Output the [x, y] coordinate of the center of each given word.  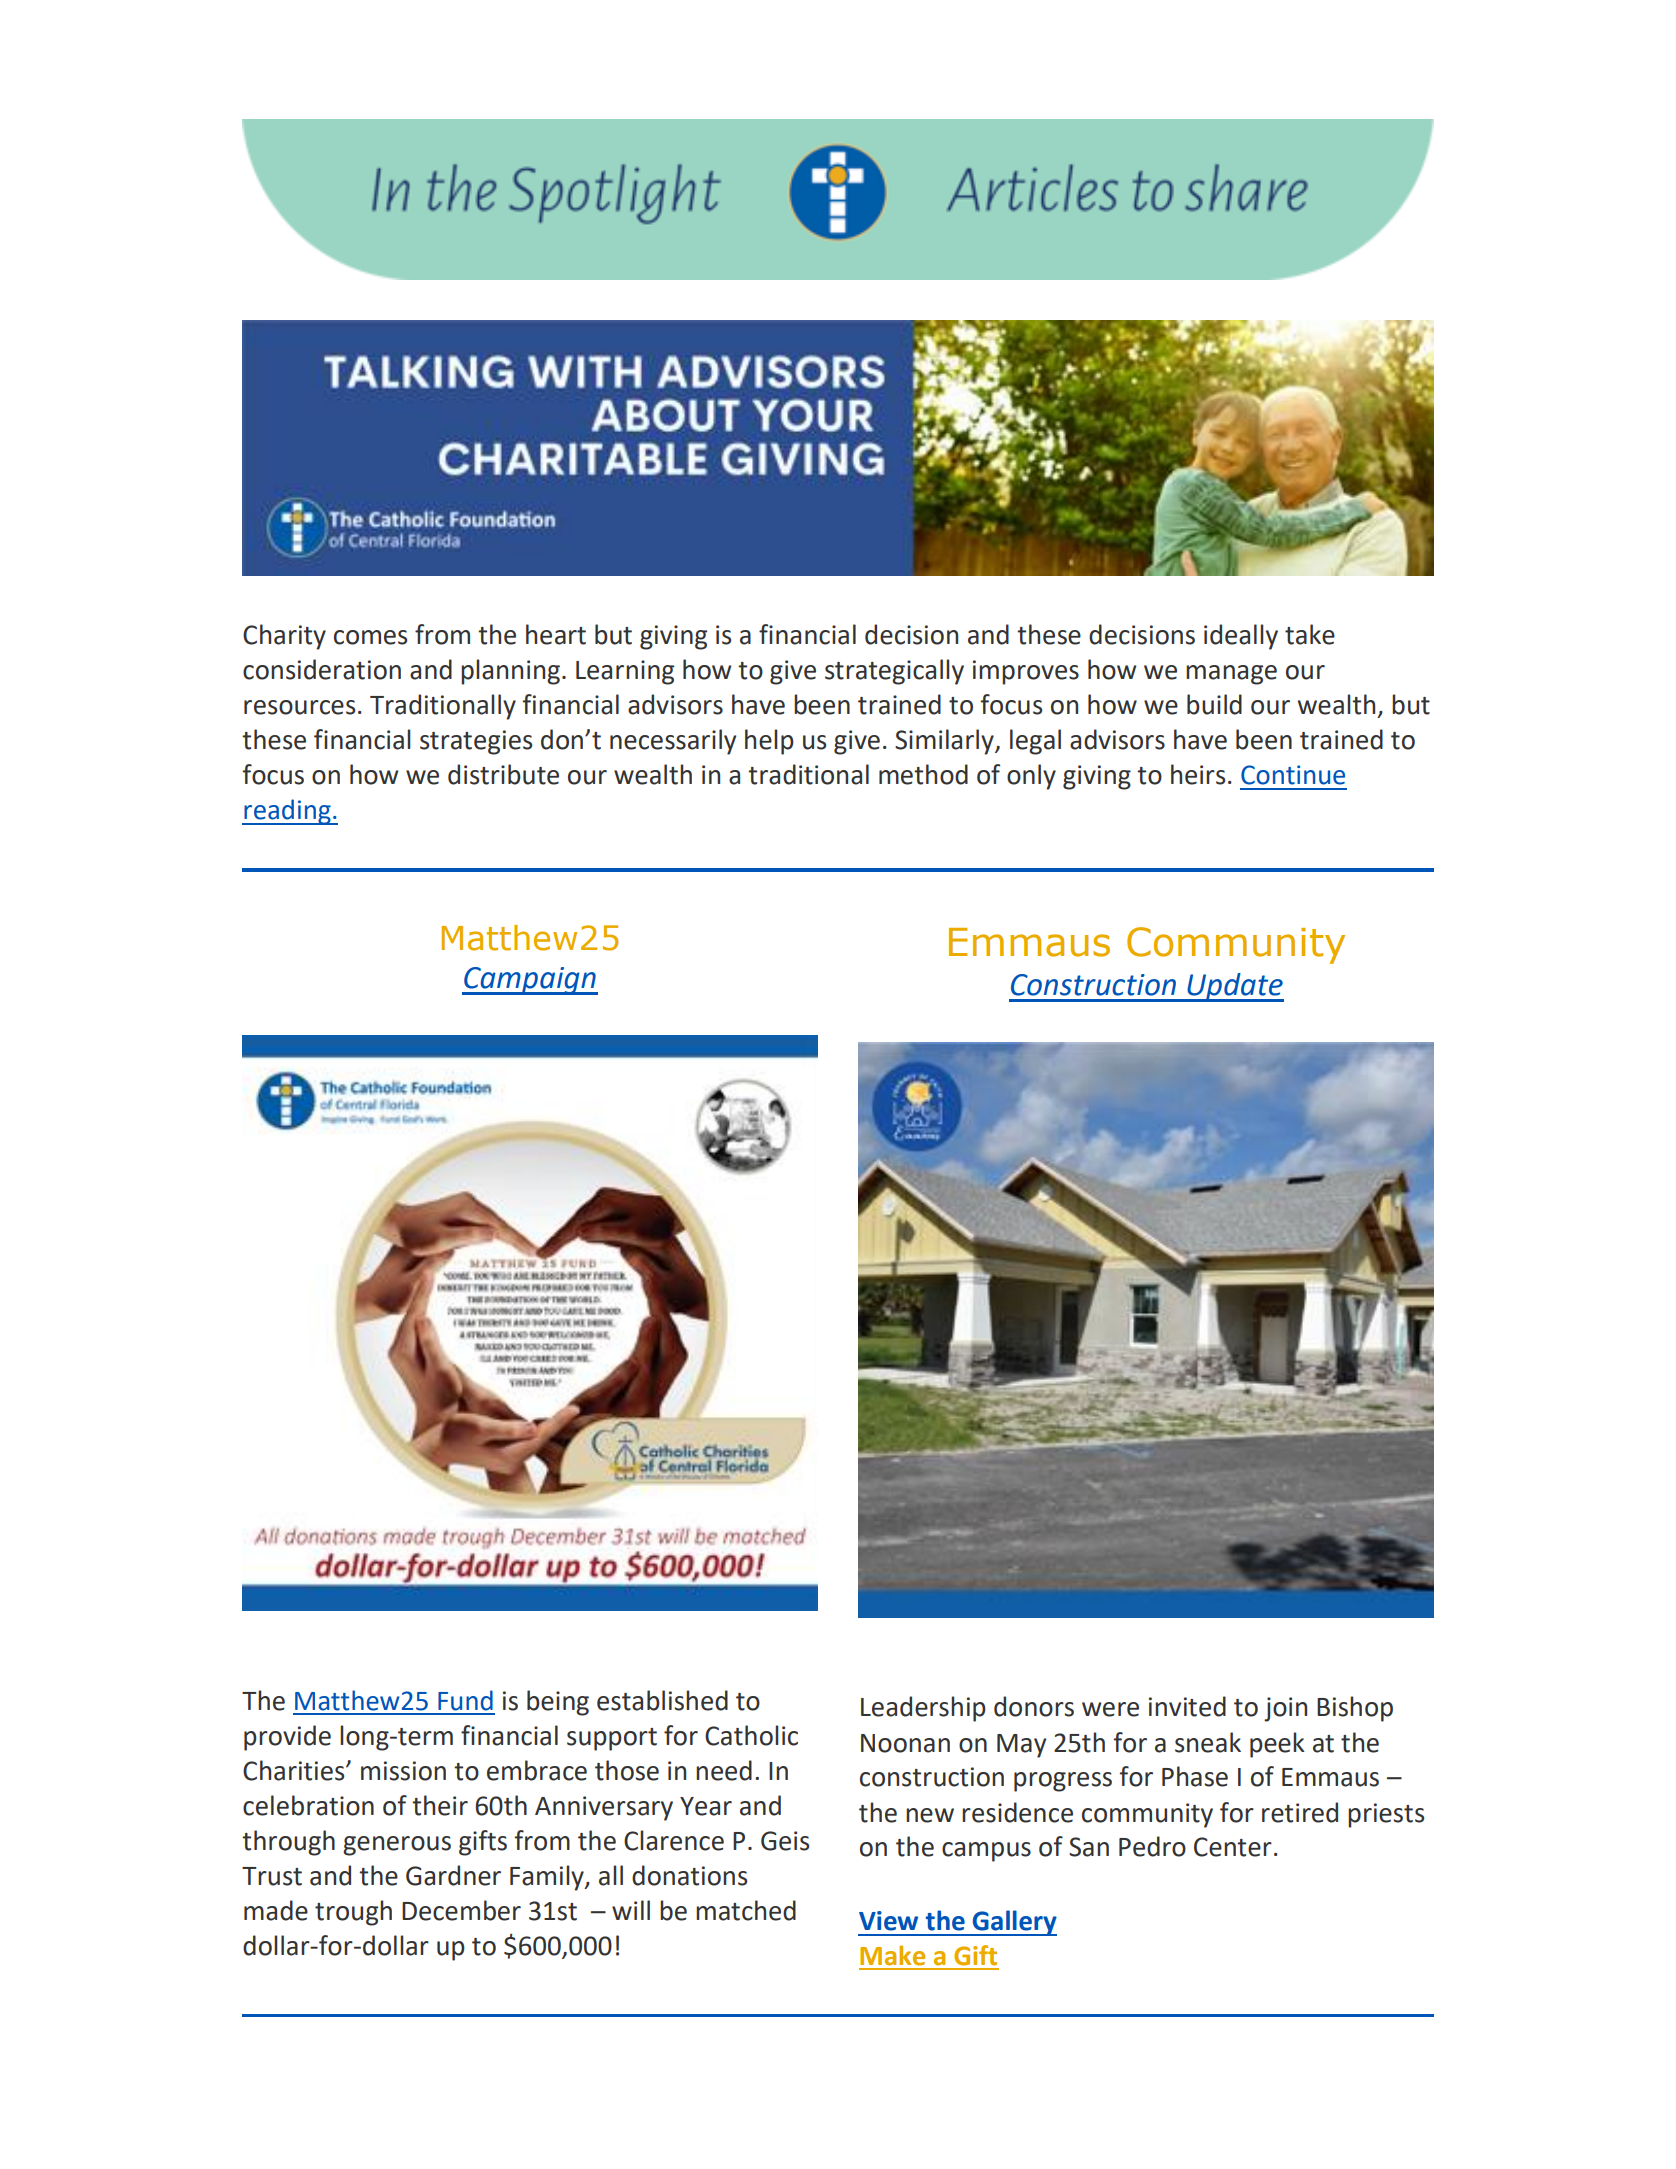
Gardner [453, 1875]
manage [1231, 675]
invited [1187, 1706]
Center [1233, 1847]
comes [370, 637]
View [888, 1921]
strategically [894, 672]
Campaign [530, 981]
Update [1234, 987]
